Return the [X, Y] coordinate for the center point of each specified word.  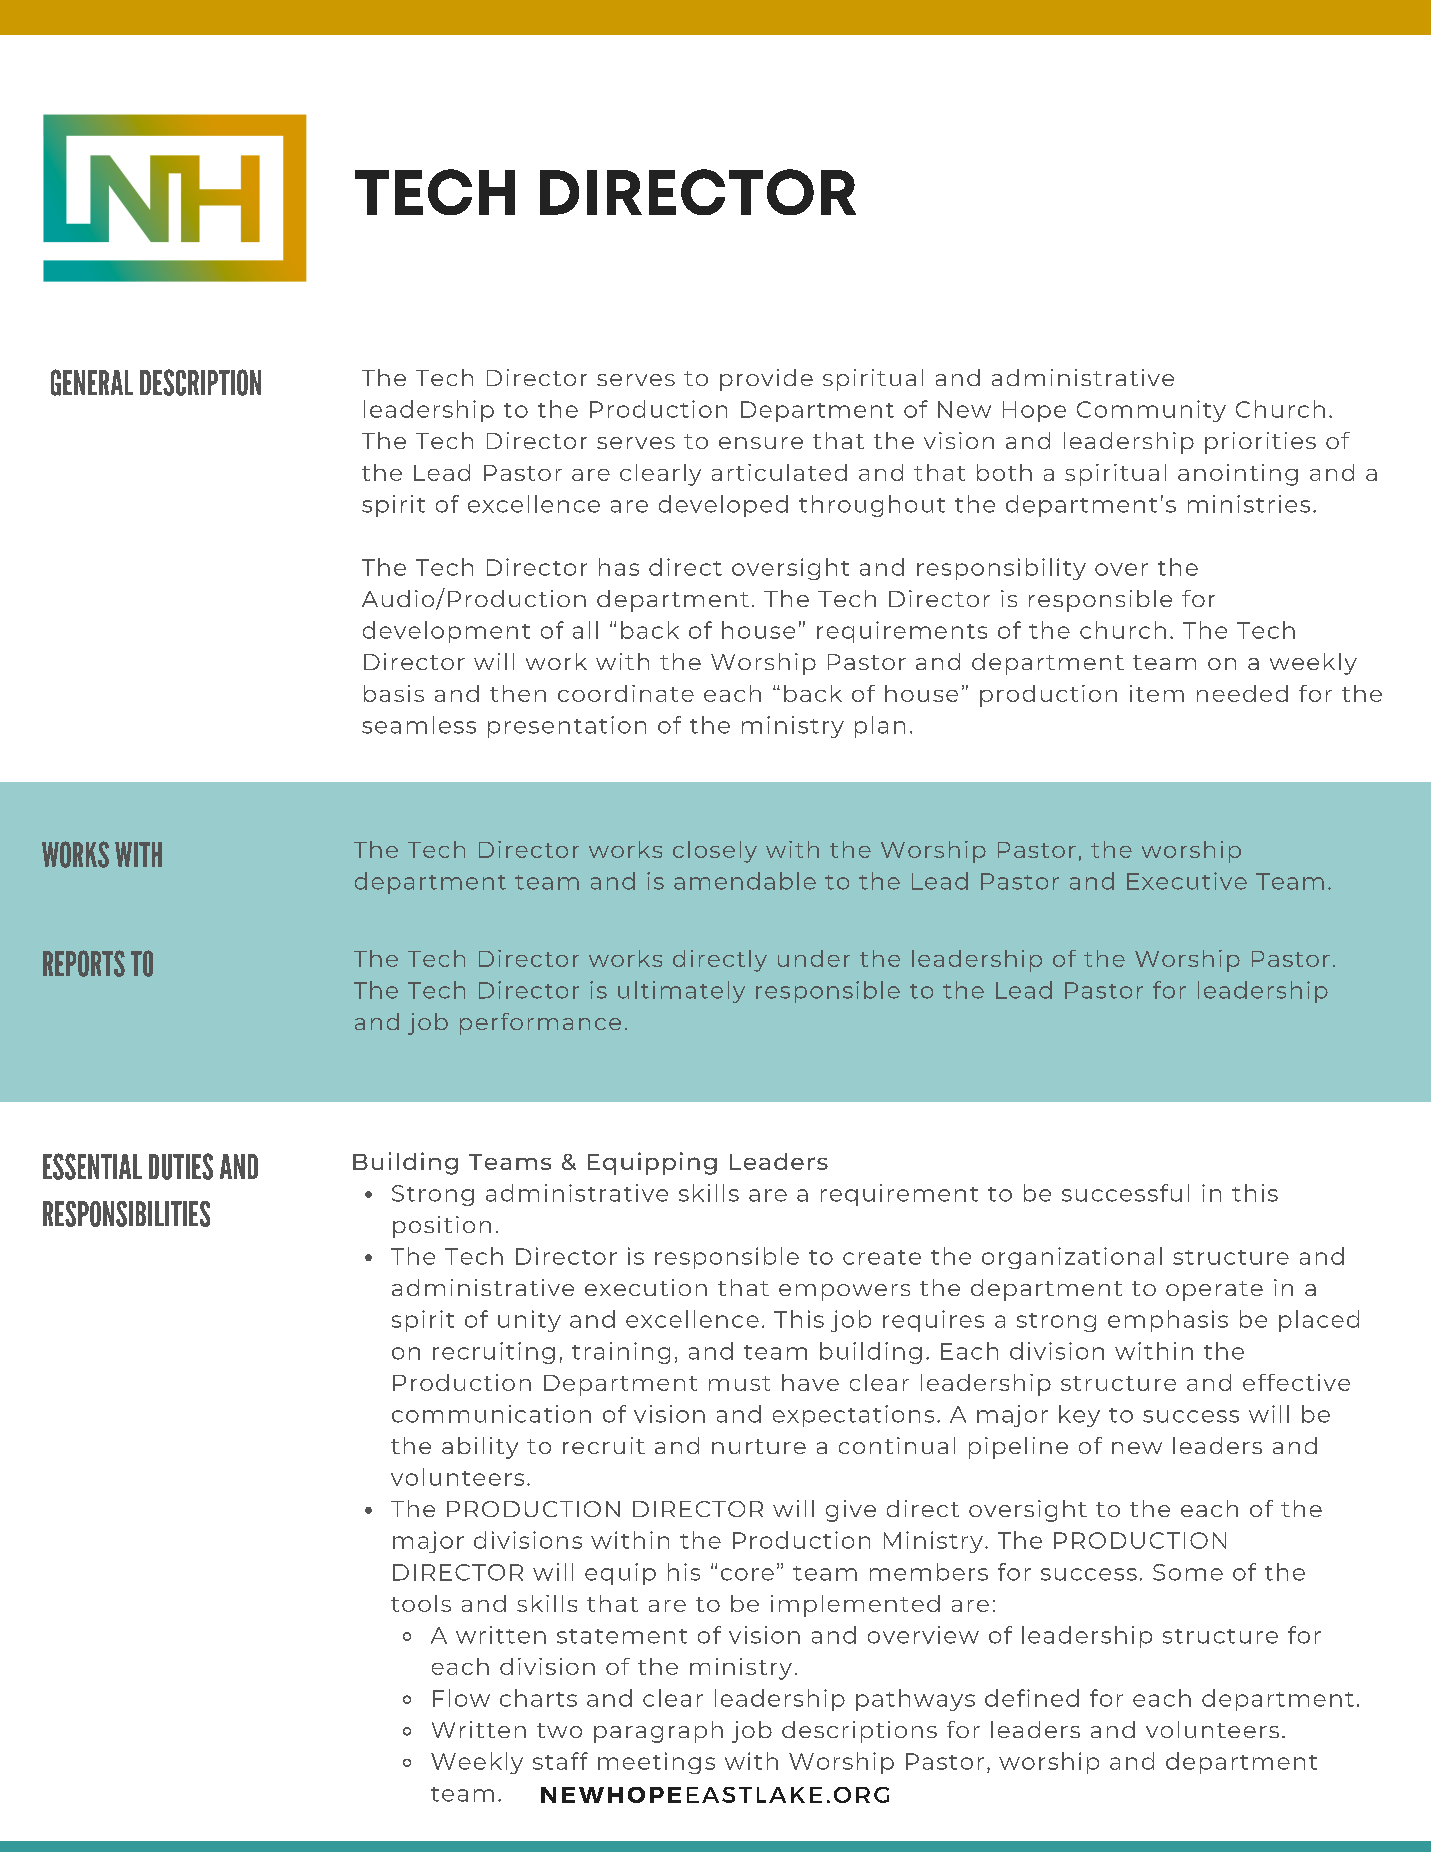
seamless [419, 725]
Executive [1187, 881]
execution [646, 1287]
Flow [461, 1698]
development [446, 632]
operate [1214, 1291]
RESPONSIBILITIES [126, 1214]
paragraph [658, 1732]
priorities [1260, 443]
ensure [761, 443]
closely [715, 852]
